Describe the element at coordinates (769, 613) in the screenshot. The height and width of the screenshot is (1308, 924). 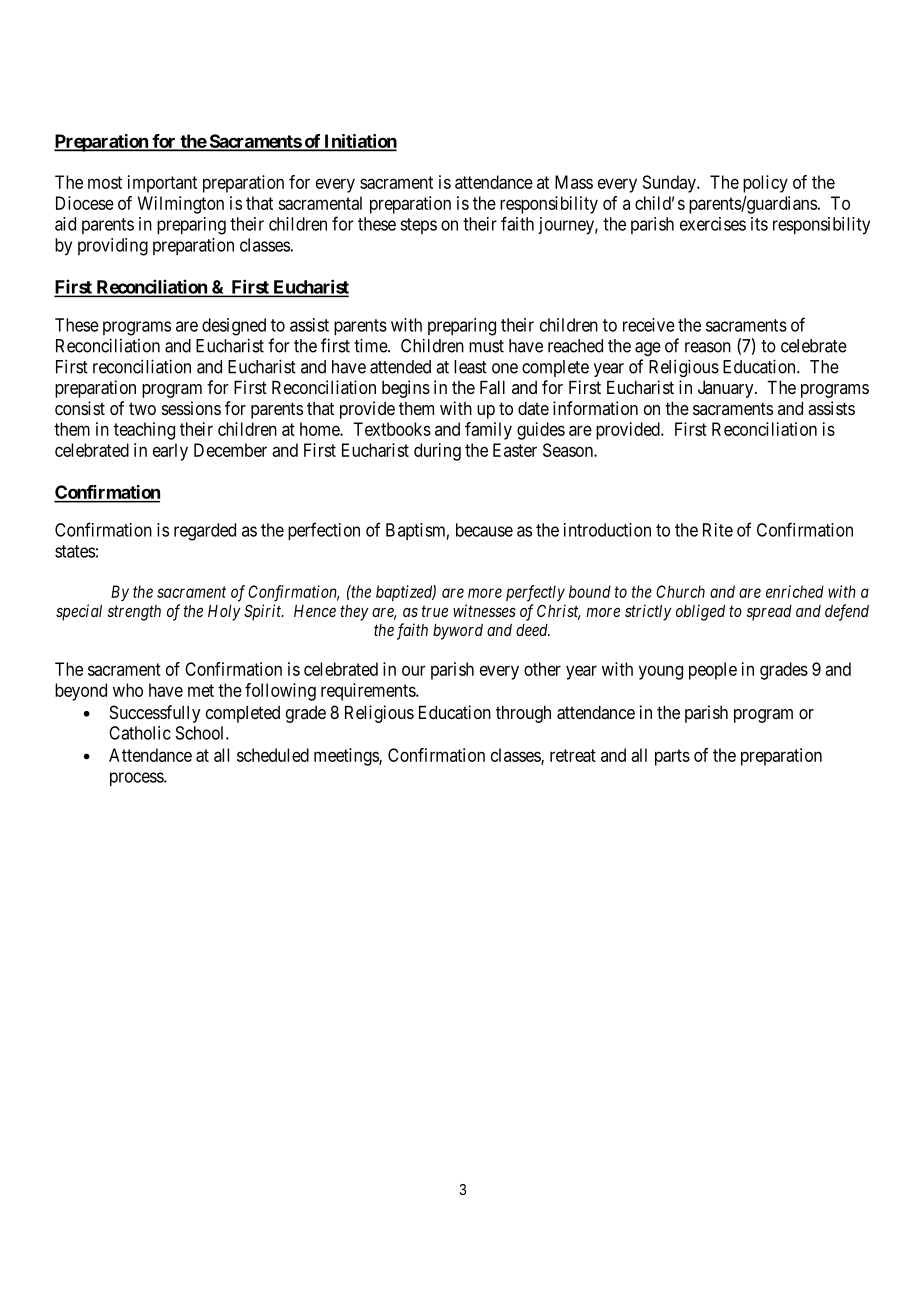
I see `spread` at that location.
